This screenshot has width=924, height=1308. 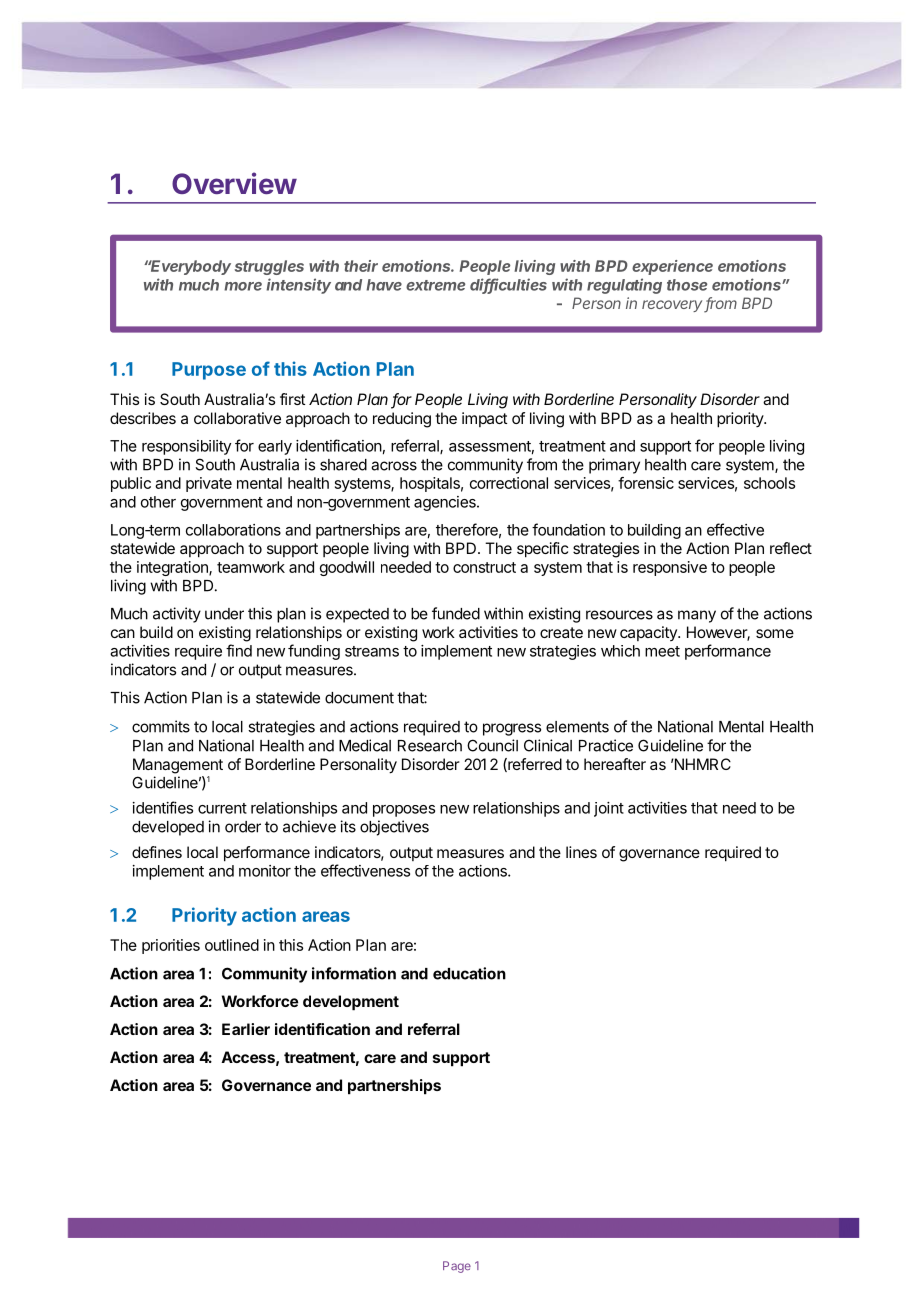 I want to click on education, so click(x=469, y=973).
